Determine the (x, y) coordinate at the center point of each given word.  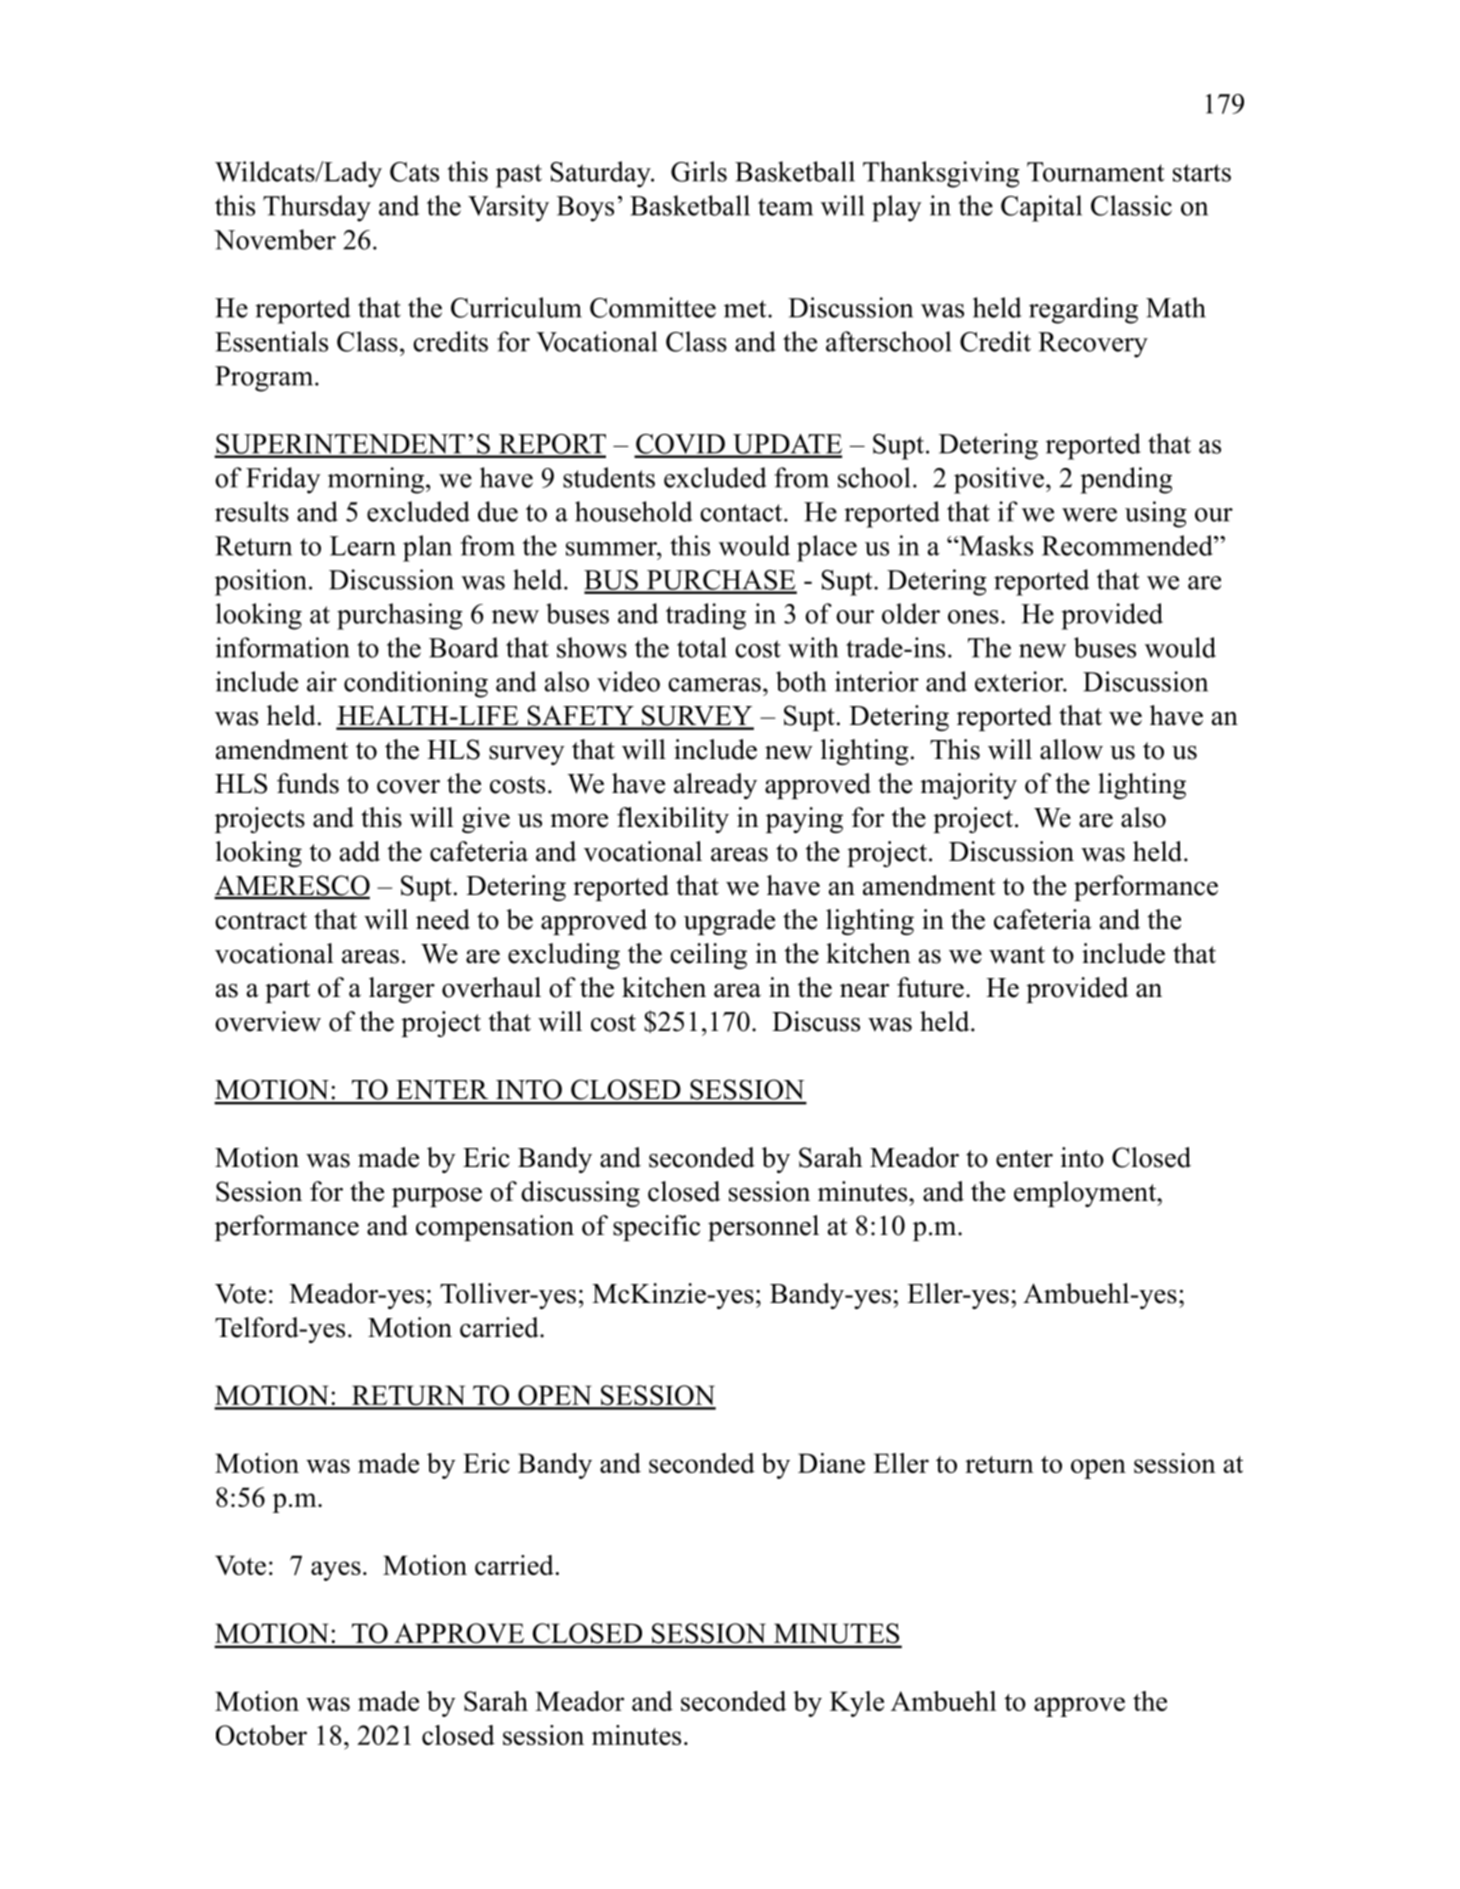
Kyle (857, 1704)
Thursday (317, 208)
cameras (714, 685)
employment (1086, 1194)
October (261, 1735)
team (785, 207)
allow (1071, 749)
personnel (763, 1228)
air (322, 681)
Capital (1041, 208)
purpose (437, 1197)
